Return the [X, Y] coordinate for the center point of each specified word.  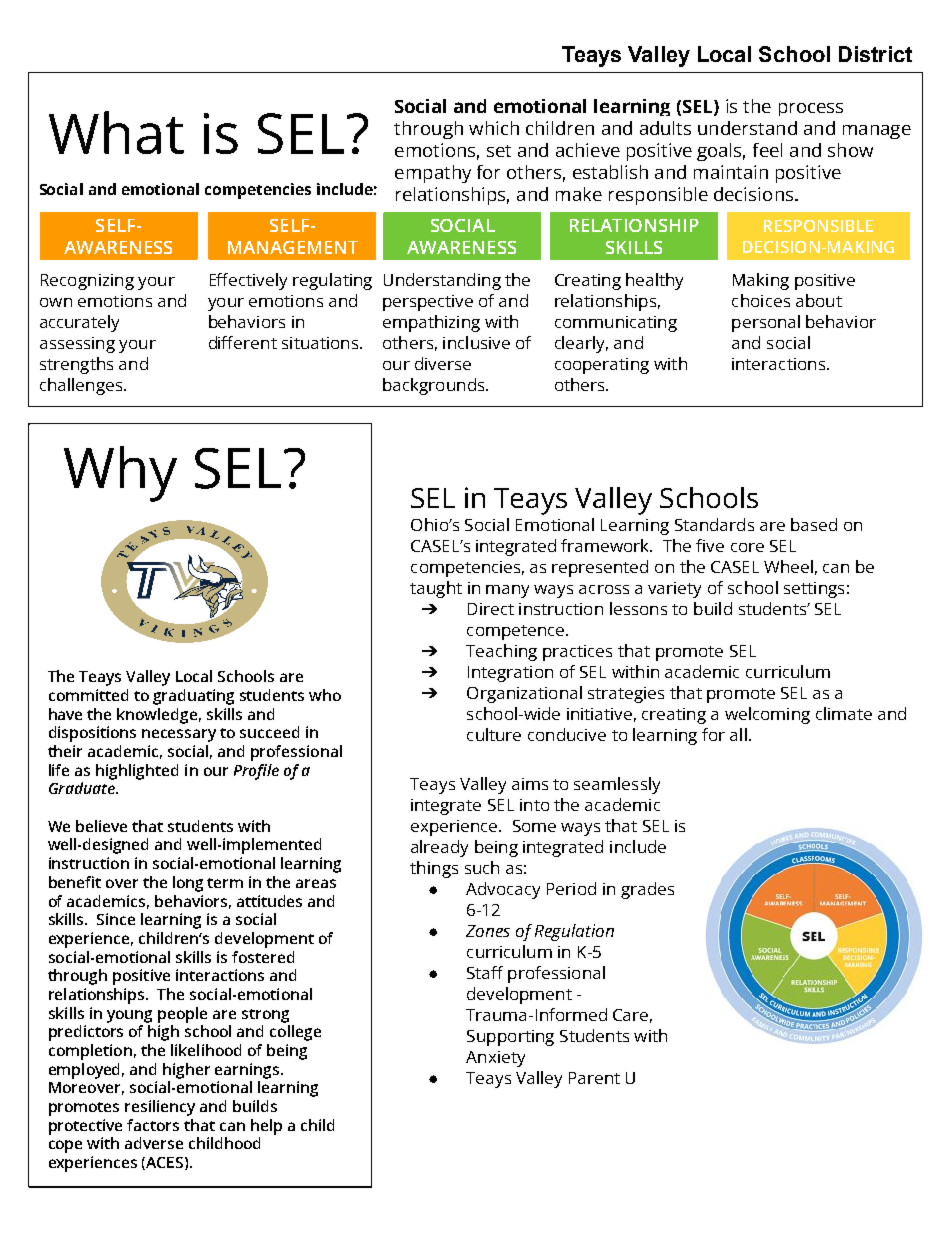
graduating [193, 697]
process [811, 109]
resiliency [160, 1108]
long [188, 884]
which [494, 128]
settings [814, 590]
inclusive [476, 342]
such [482, 867]
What [116, 132]
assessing [77, 345]
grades [647, 890]
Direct [491, 609]
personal [766, 323]
